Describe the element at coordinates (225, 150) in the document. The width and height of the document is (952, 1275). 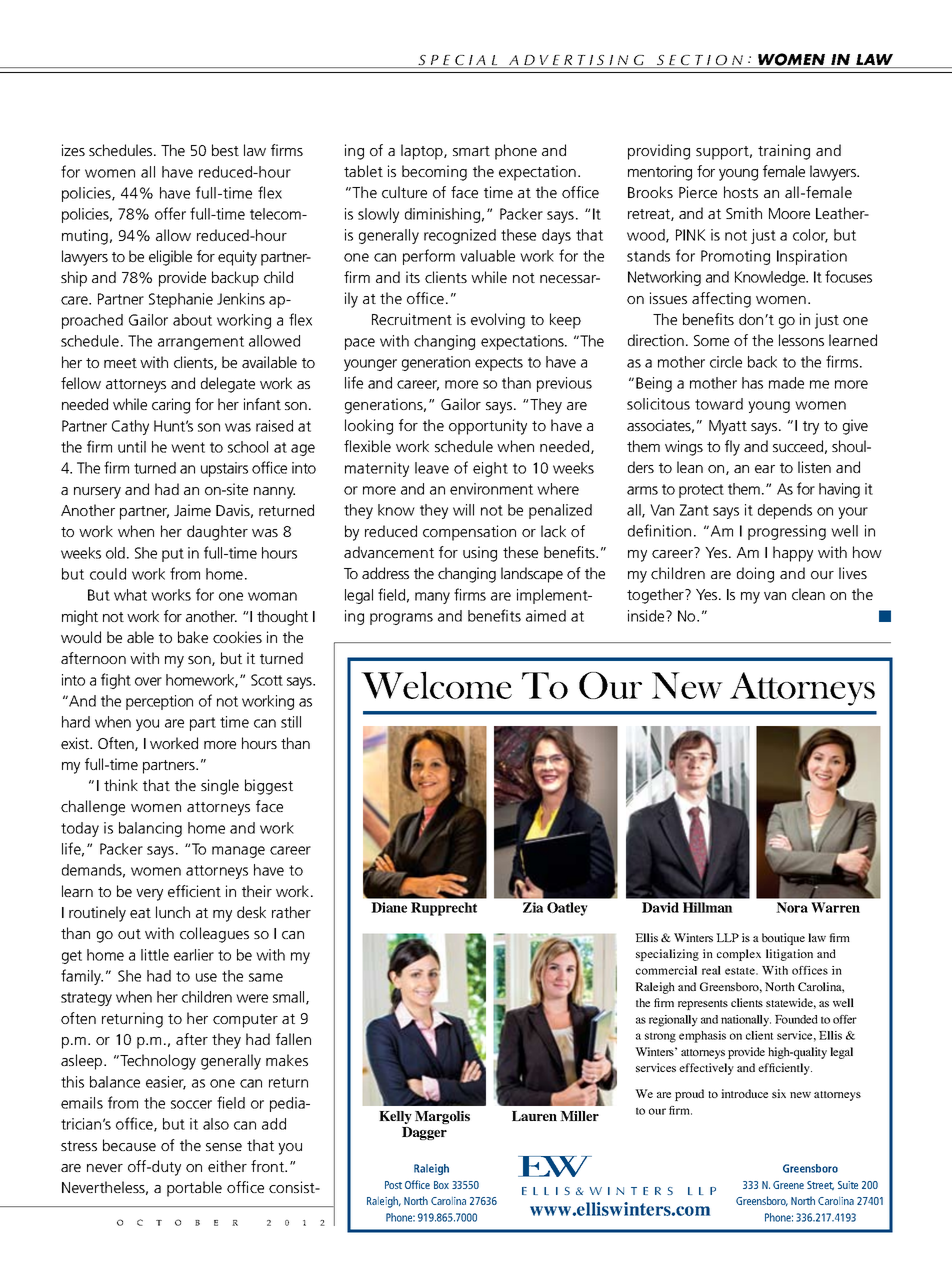
I see `best` at that location.
